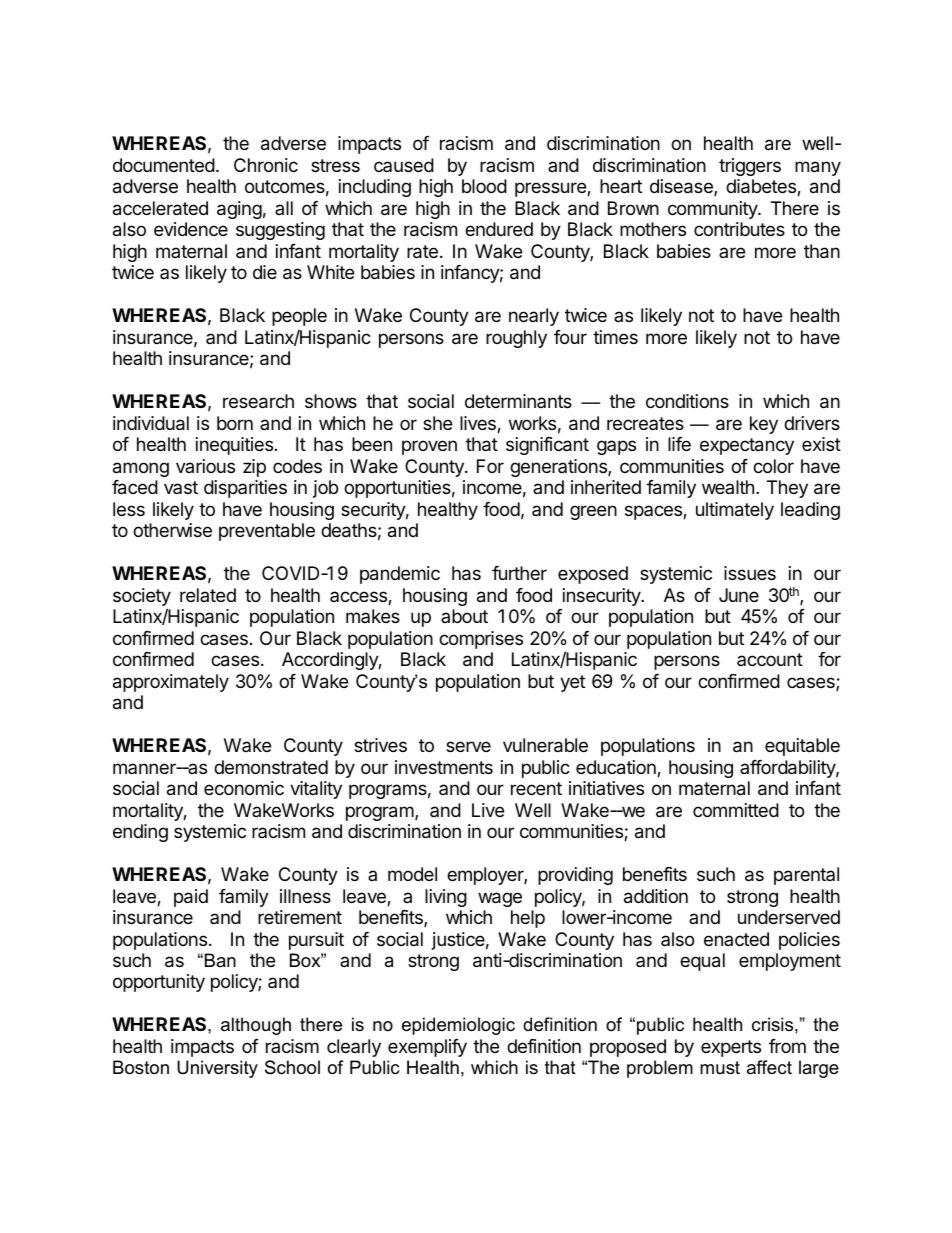 Image resolution: width=952 pixels, height=1233 pixels. I want to click on experts, so click(731, 1048).
